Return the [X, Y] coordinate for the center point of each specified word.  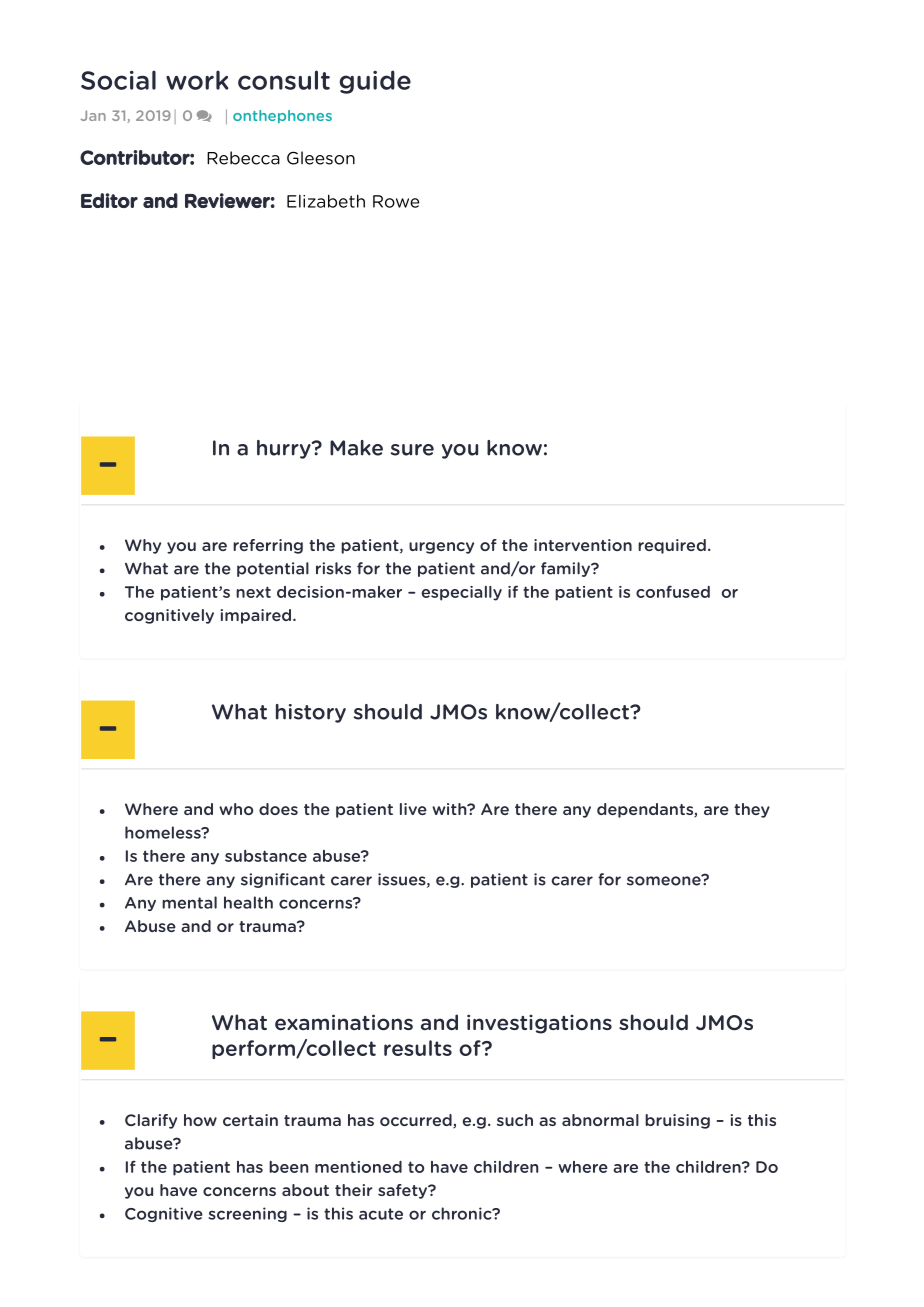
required [672, 546]
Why [143, 546]
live [413, 809]
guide [375, 82]
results [418, 1048]
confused [673, 591]
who [236, 809]
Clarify [151, 1121]
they [752, 810]
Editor [109, 200]
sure [412, 450]
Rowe [396, 201]
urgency [441, 548]
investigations [539, 1024]
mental [189, 902]
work [197, 80]
